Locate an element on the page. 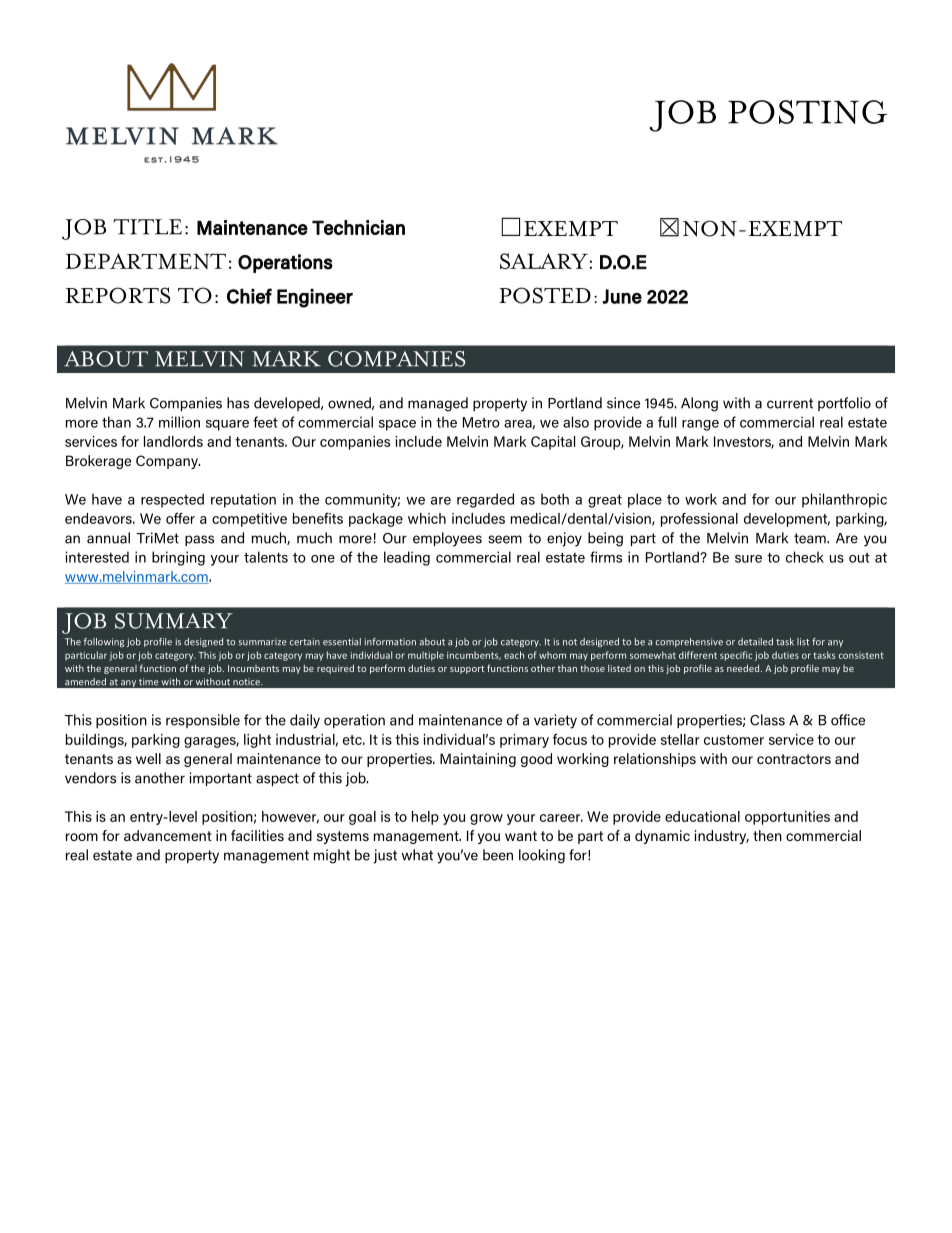 The width and height of the page is (952, 1233). POSTING is located at coordinates (807, 112).
